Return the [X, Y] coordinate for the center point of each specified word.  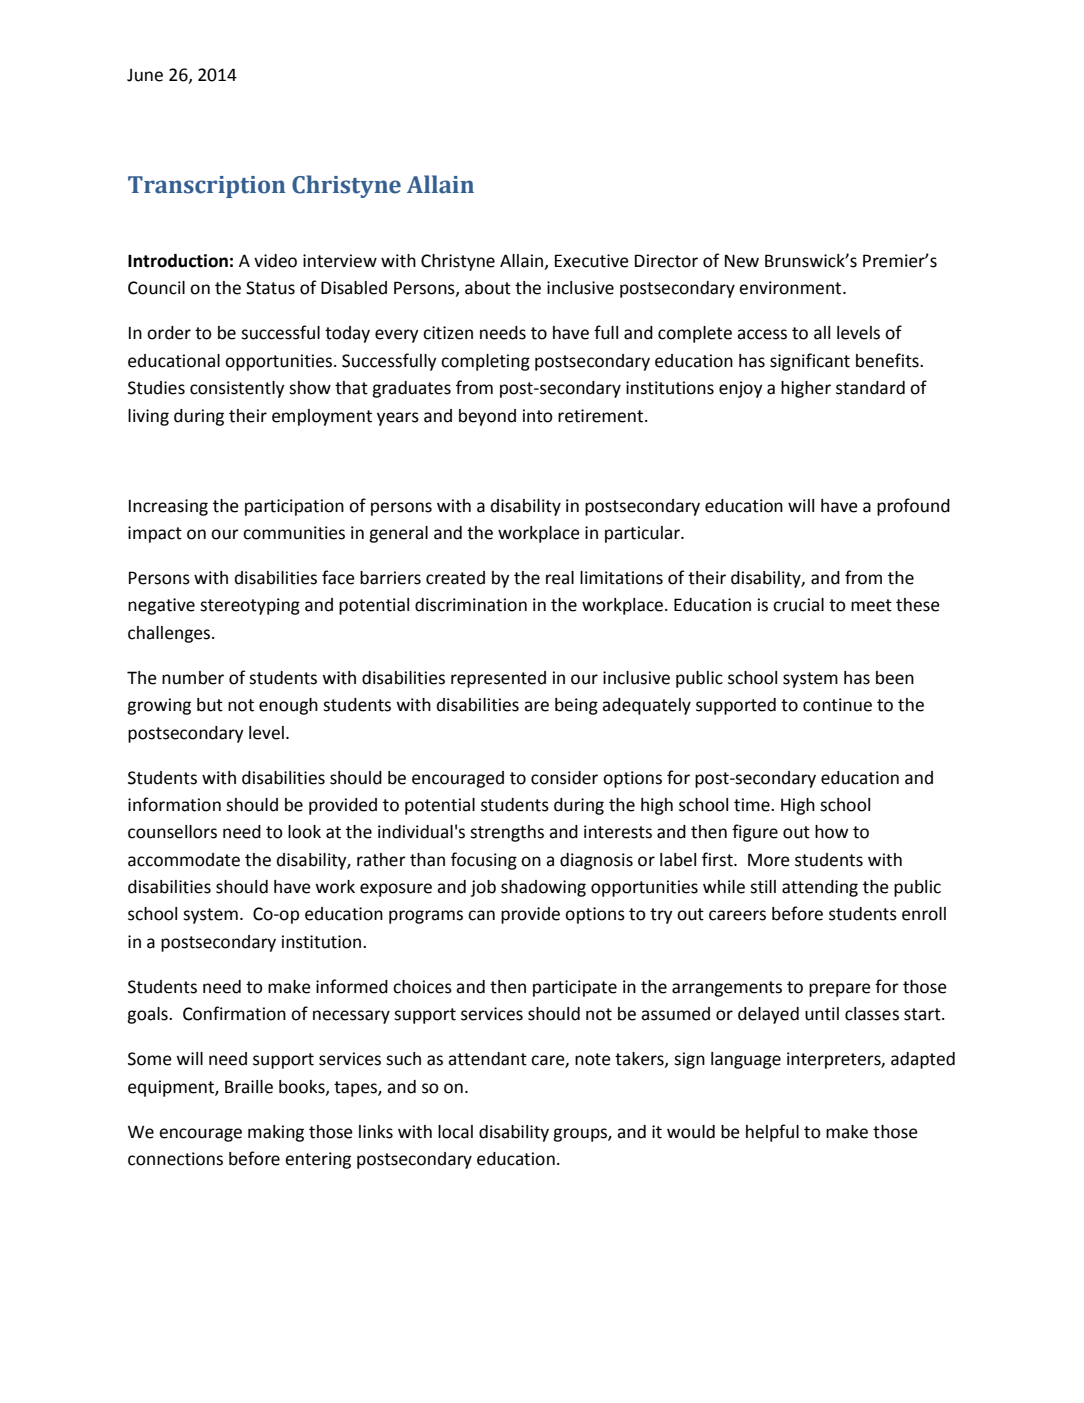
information [174, 804]
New [742, 261]
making [276, 1133]
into [538, 416]
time [753, 805]
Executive [592, 261]
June [145, 75]
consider [564, 778]
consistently [237, 389]
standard [870, 388]
